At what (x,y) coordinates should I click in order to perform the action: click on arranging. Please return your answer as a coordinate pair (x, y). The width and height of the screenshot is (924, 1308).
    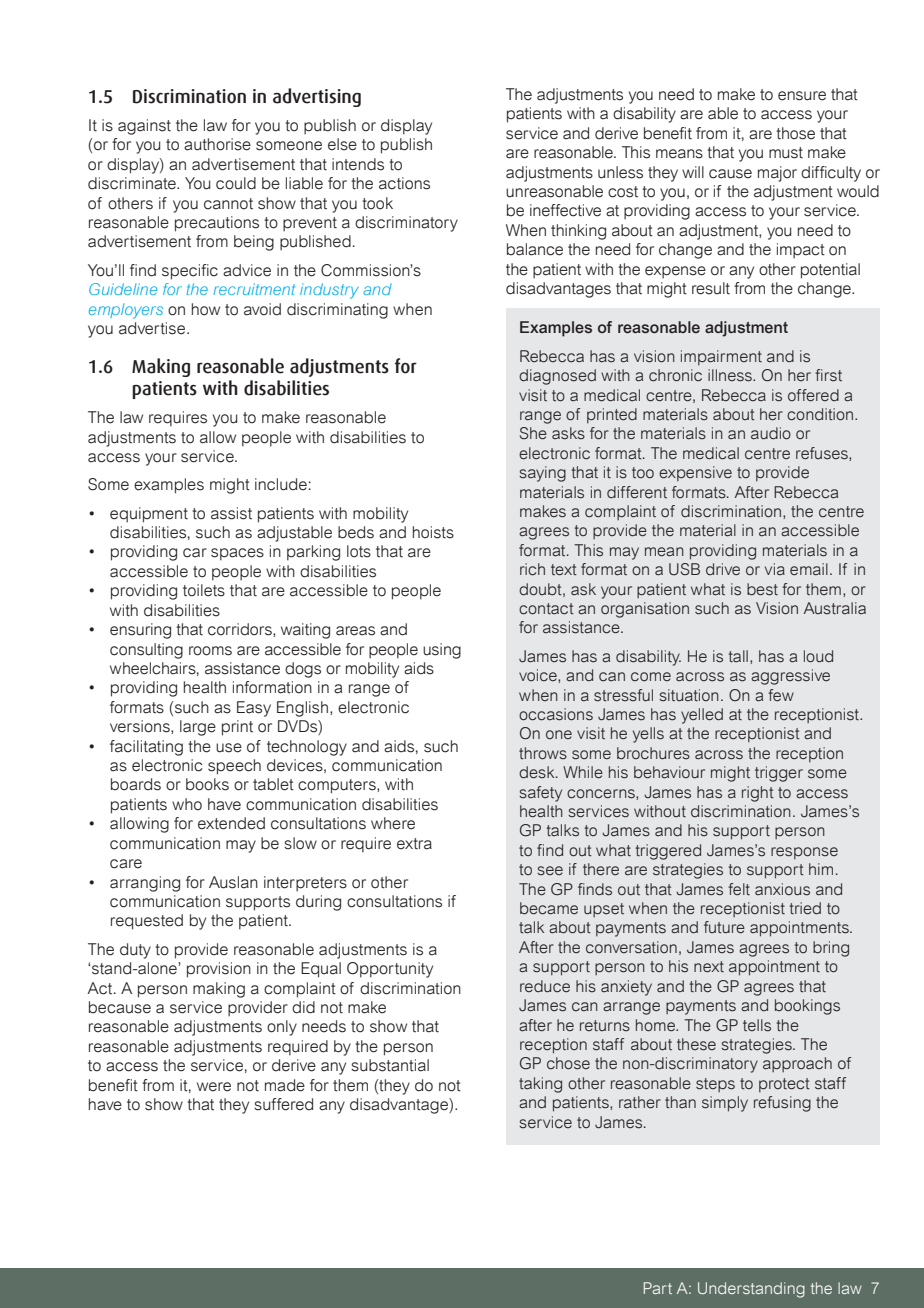
    Looking at the image, I should click on (145, 884).
